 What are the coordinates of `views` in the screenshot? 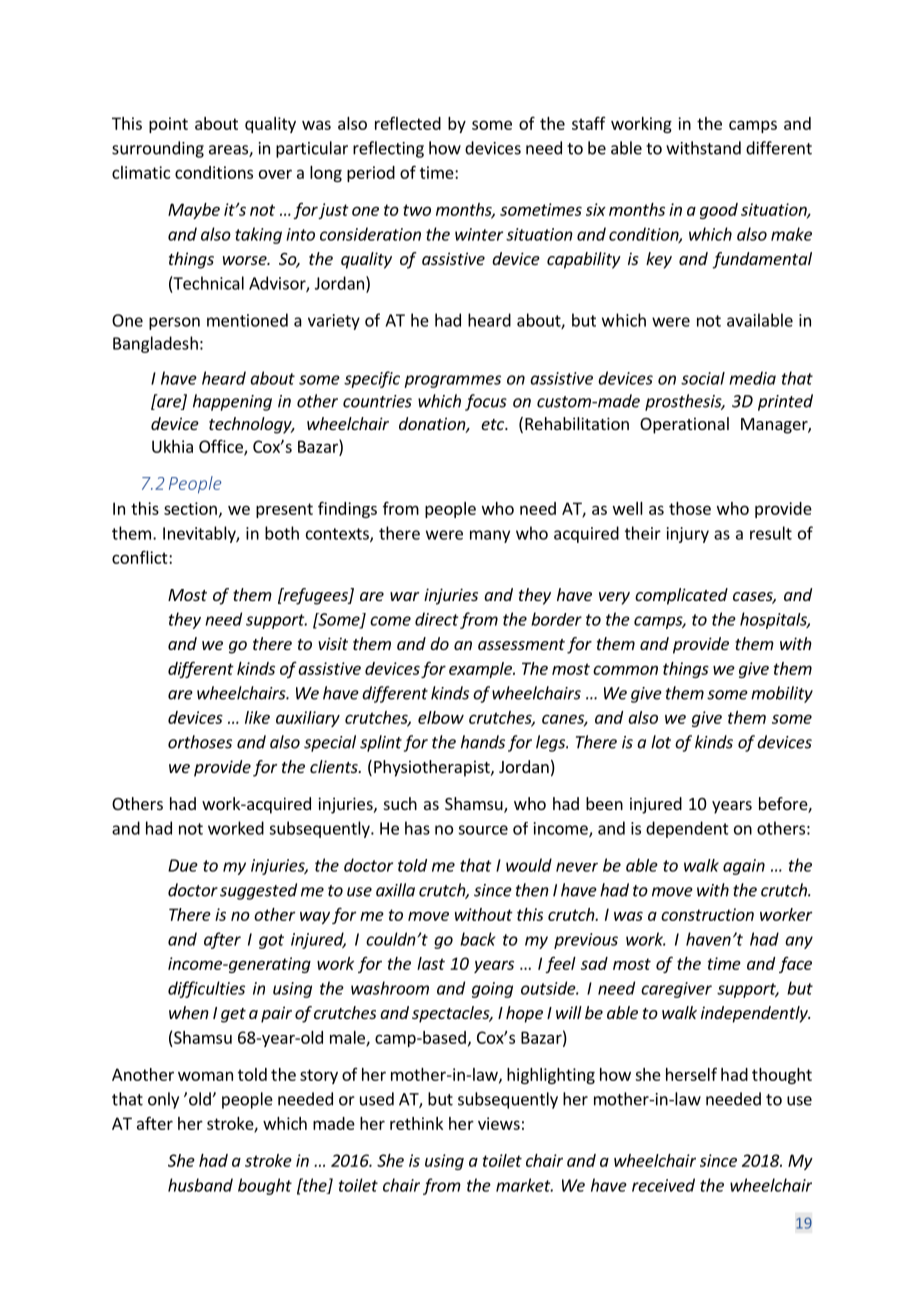 It's located at (499, 1123).
